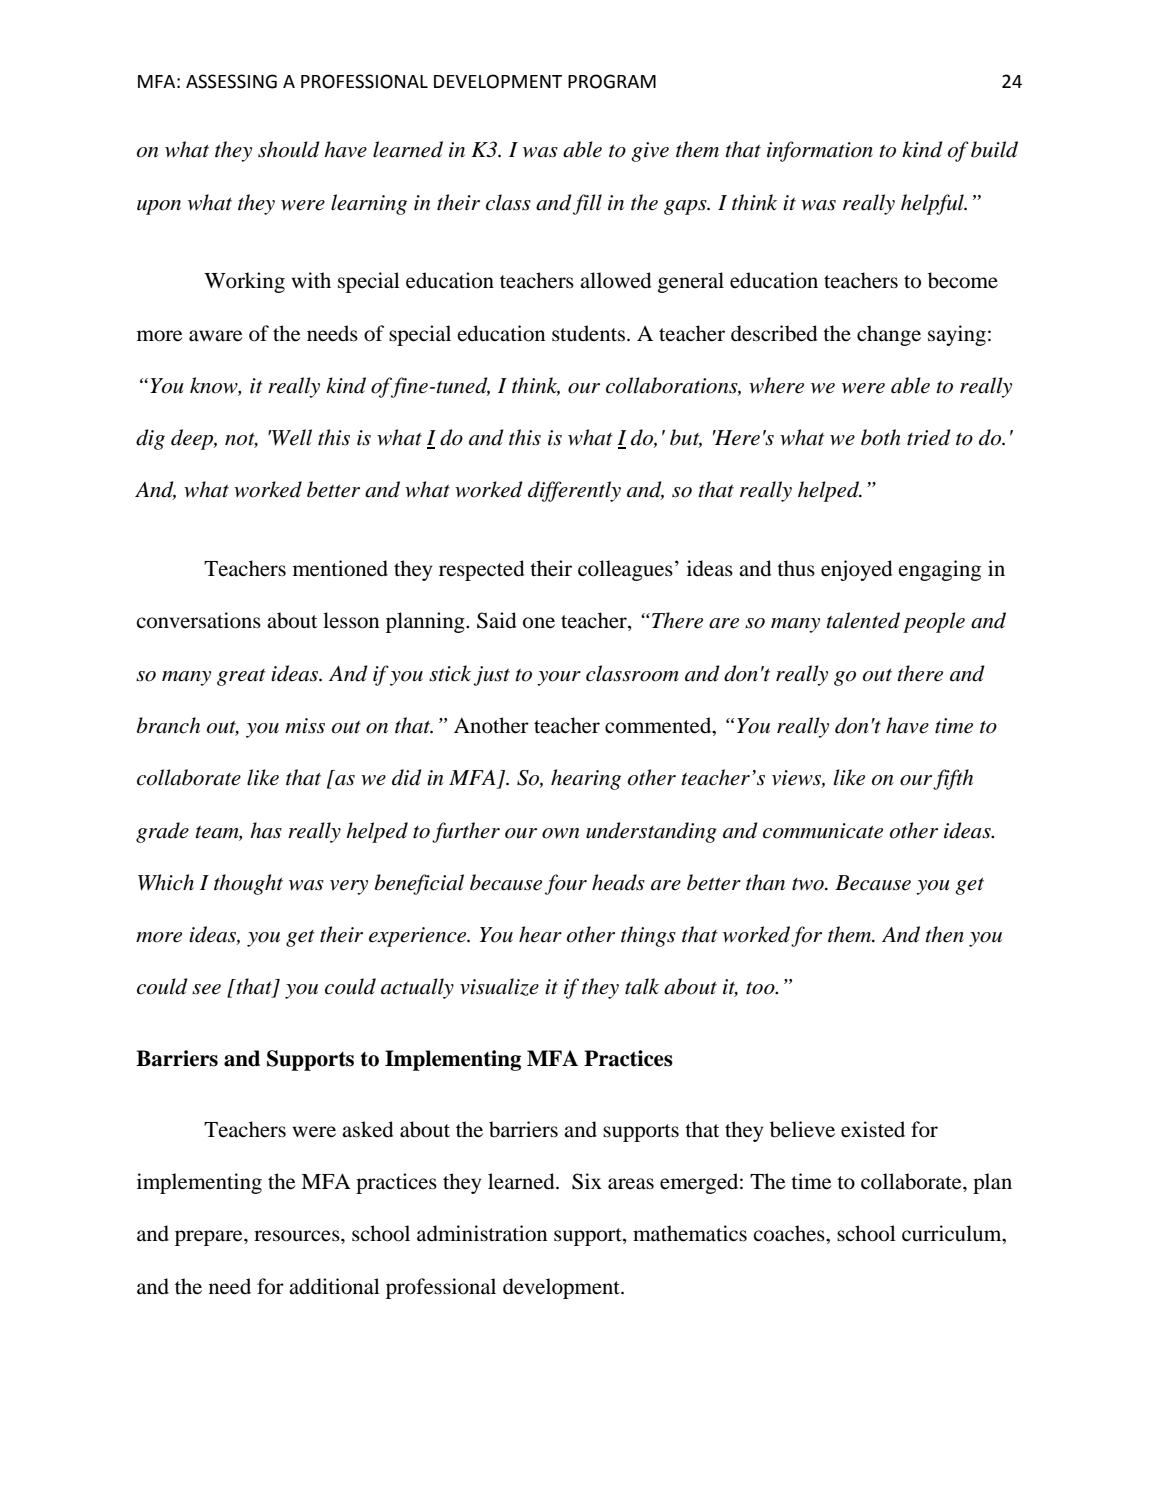 This document has height=1500, width=1159. What do you see at coordinates (198, 620) in the document?
I see `conversations` at bounding box center [198, 620].
